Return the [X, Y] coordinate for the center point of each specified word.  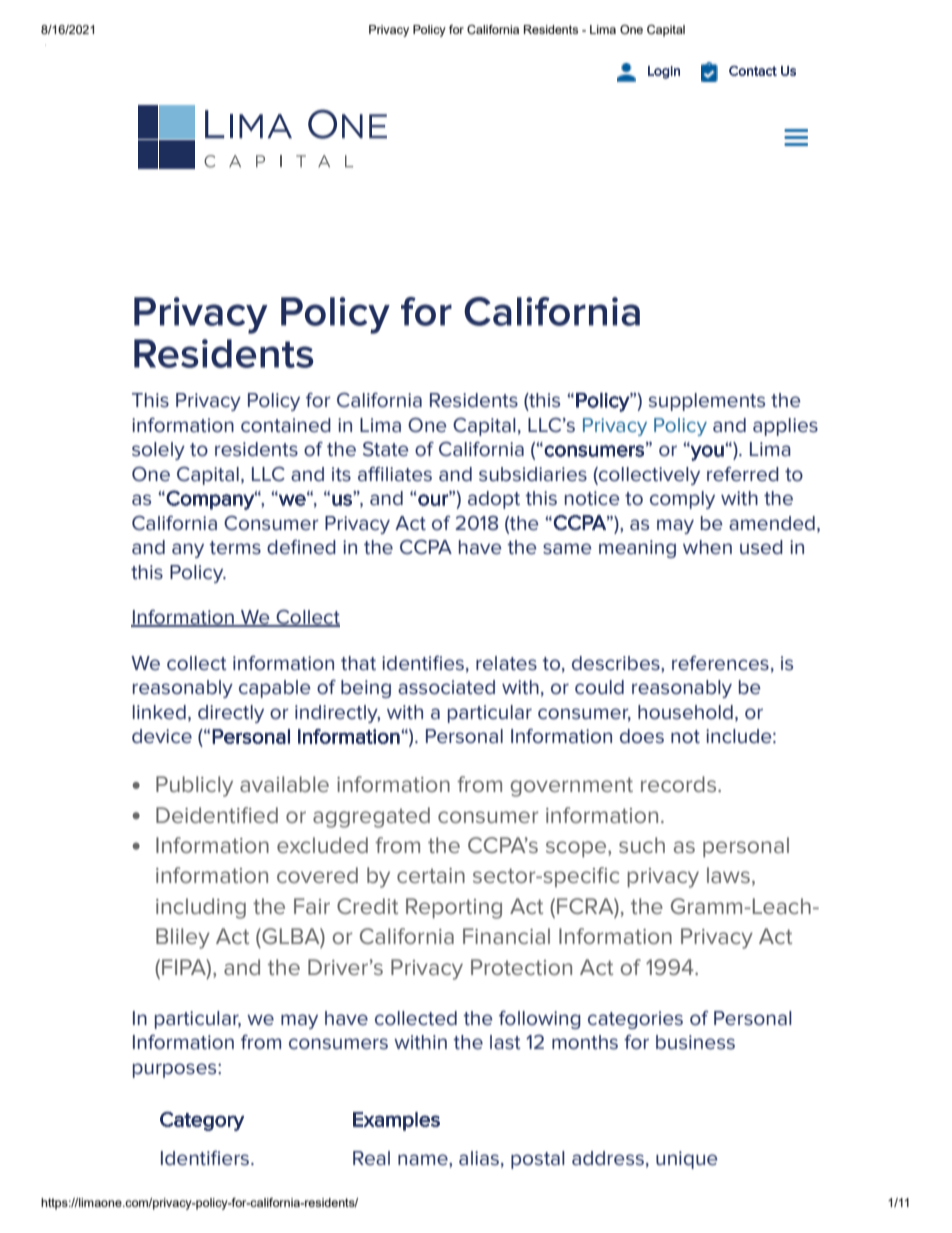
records [680, 784]
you [707, 452]
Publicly [194, 786]
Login [664, 72]
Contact [753, 71]
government [572, 787]
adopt [494, 500]
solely [158, 451]
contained [286, 425]
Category [202, 1121]
